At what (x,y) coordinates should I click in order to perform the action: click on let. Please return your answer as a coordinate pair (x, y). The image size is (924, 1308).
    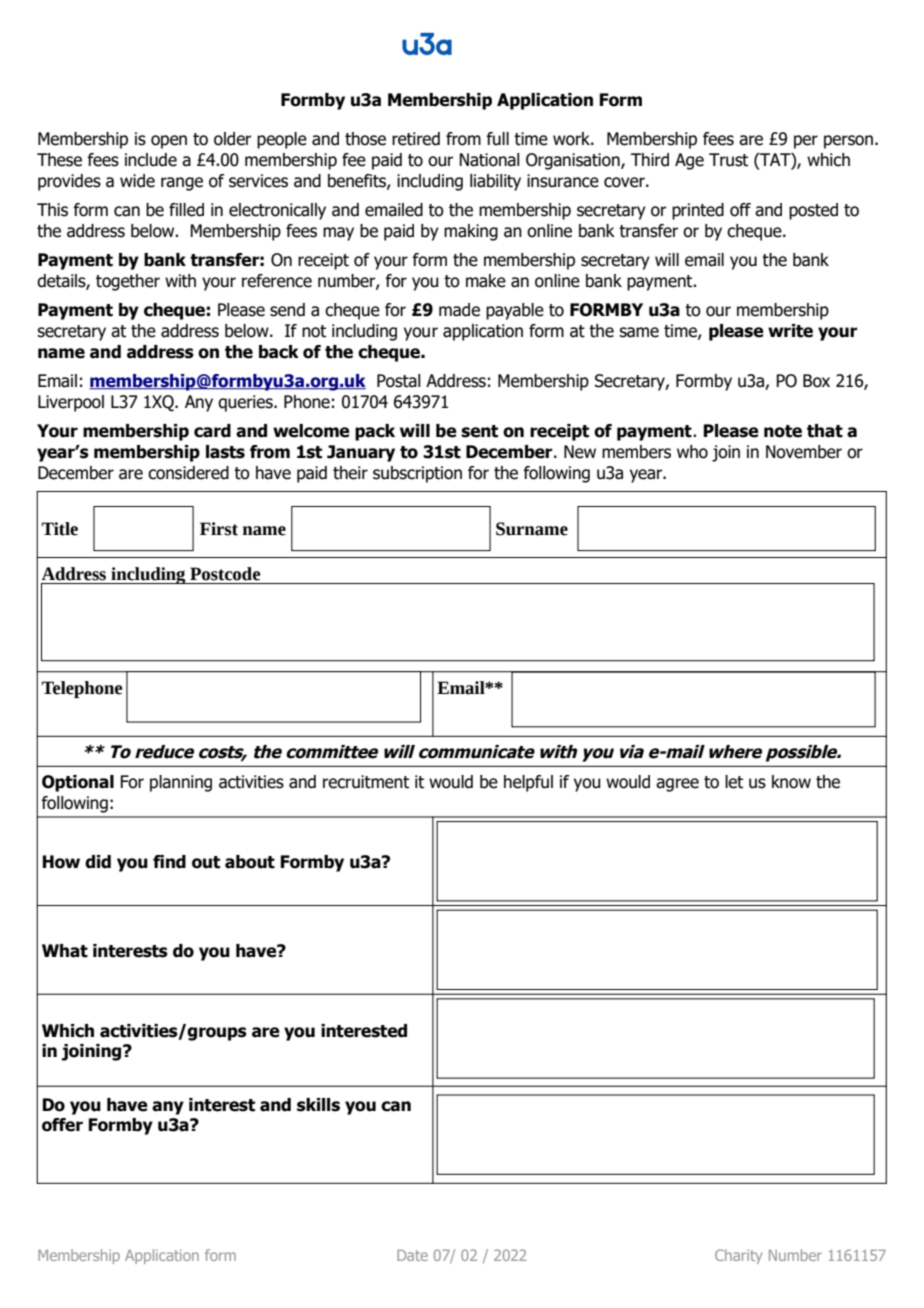
    Looking at the image, I should click on (734, 782).
